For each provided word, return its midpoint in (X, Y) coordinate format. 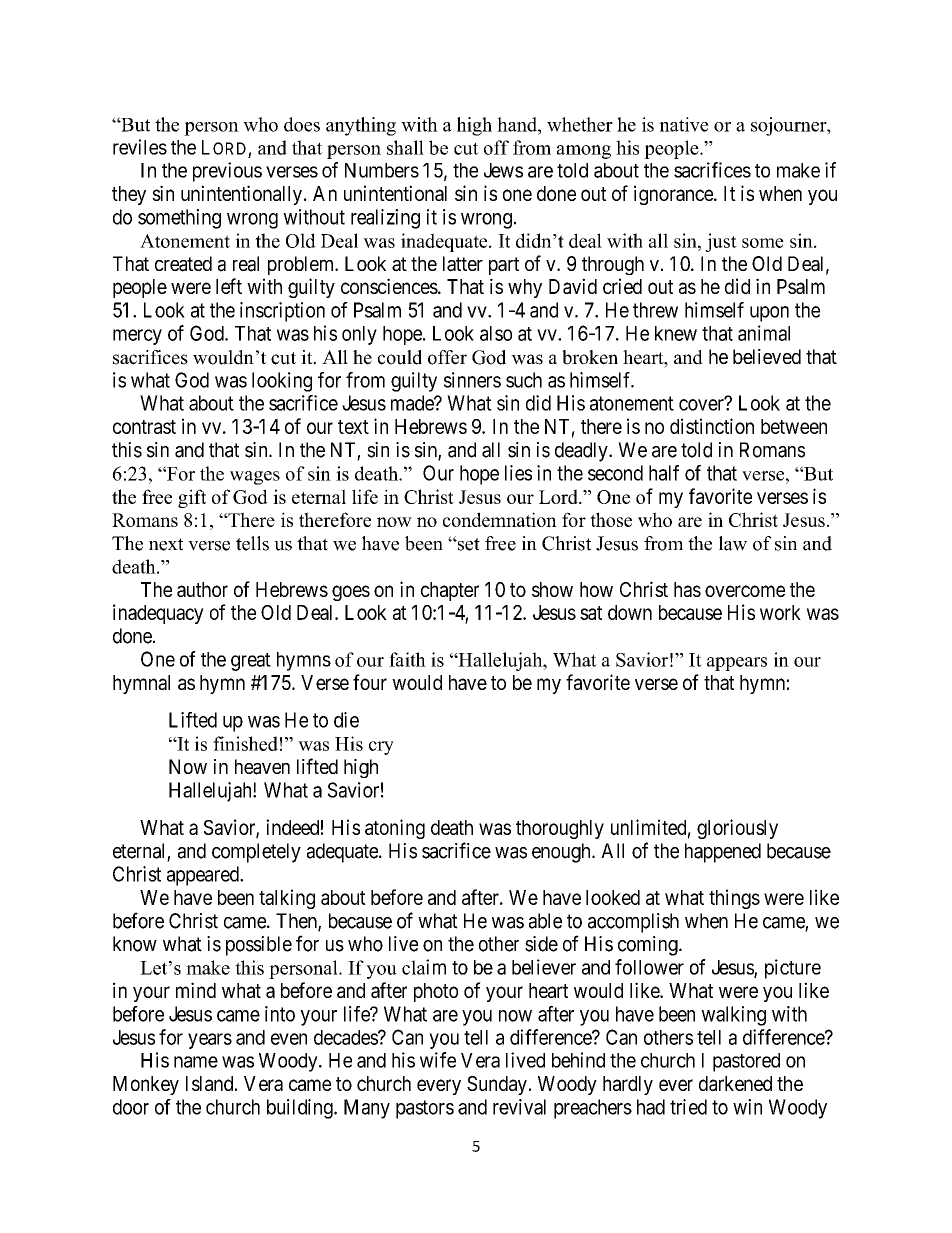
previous (227, 172)
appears (737, 664)
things (734, 899)
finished (245, 743)
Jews (503, 170)
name (196, 1062)
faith (407, 659)
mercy (137, 337)
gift (192, 498)
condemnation (500, 519)
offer (447, 357)
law (733, 543)
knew (676, 333)
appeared (204, 876)
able (545, 921)
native (684, 124)
